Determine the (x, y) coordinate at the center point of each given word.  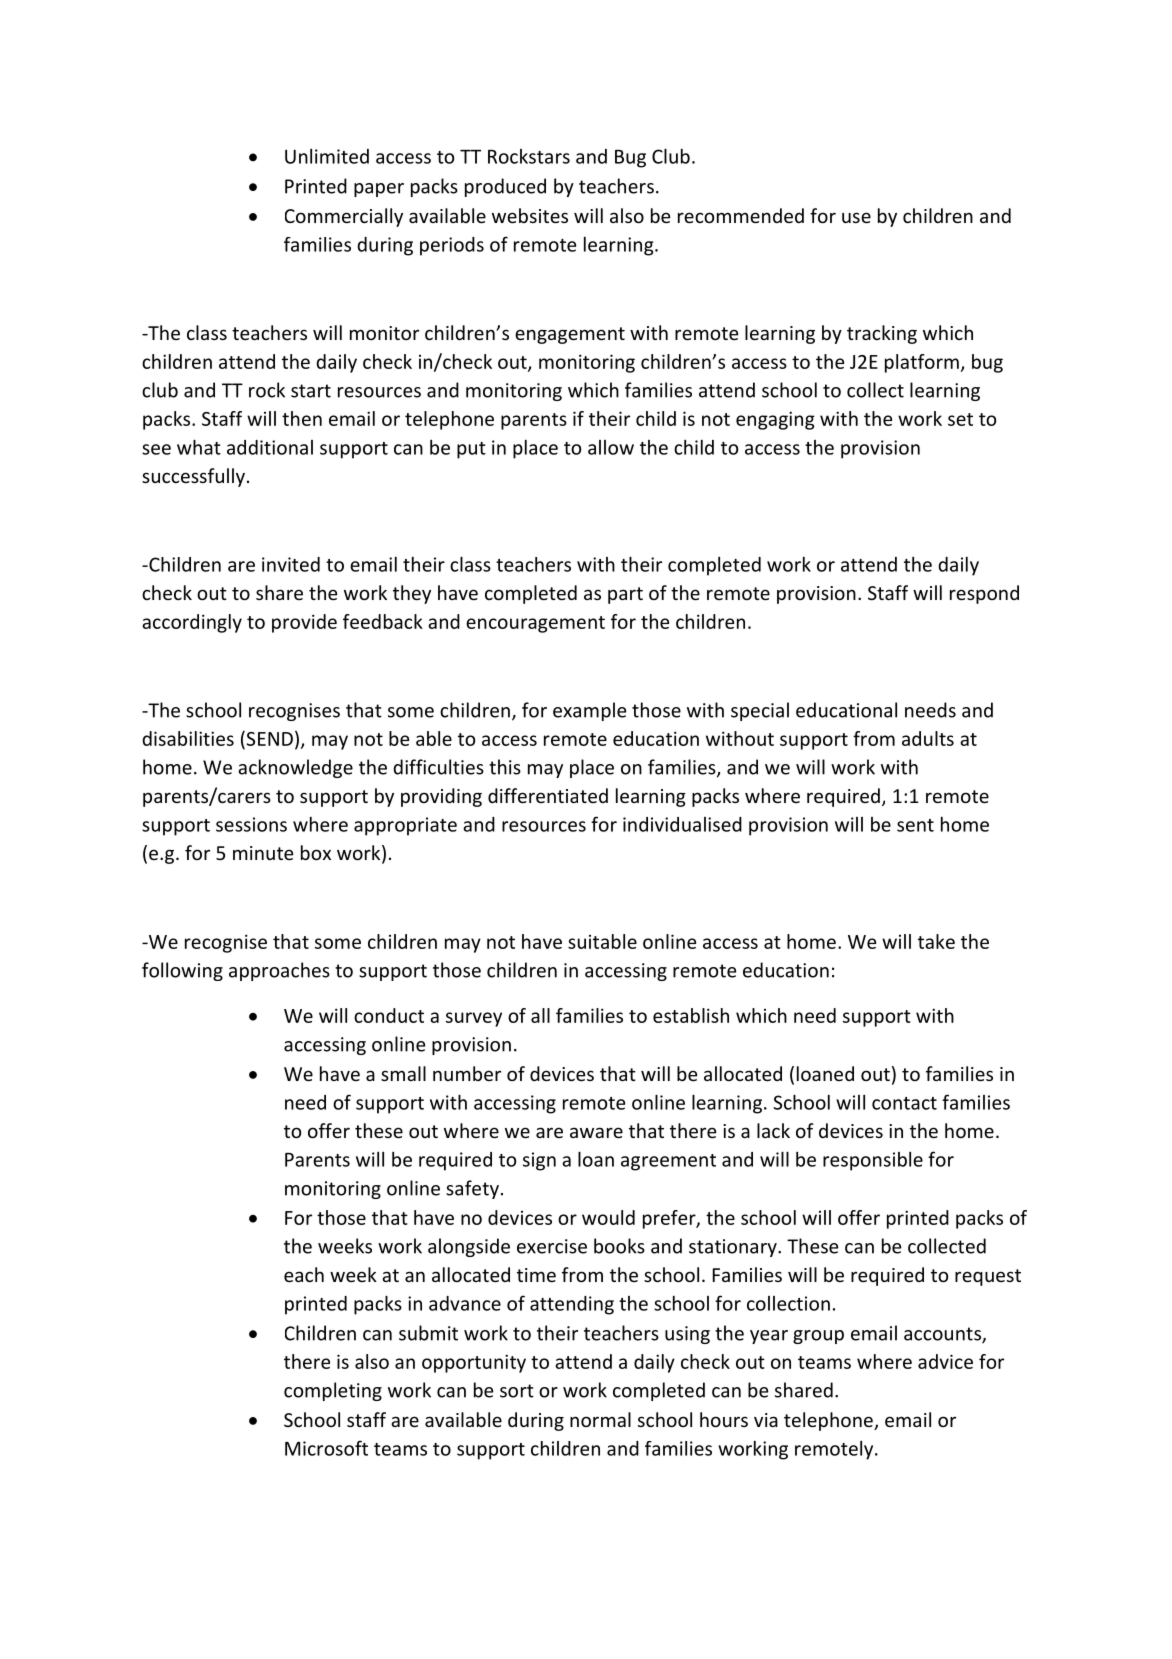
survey (474, 1019)
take (936, 941)
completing (333, 1391)
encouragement (535, 624)
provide (304, 623)
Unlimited (327, 156)
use (856, 217)
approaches (279, 971)
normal (600, 1419)
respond (984, 594)
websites (530, 215)
